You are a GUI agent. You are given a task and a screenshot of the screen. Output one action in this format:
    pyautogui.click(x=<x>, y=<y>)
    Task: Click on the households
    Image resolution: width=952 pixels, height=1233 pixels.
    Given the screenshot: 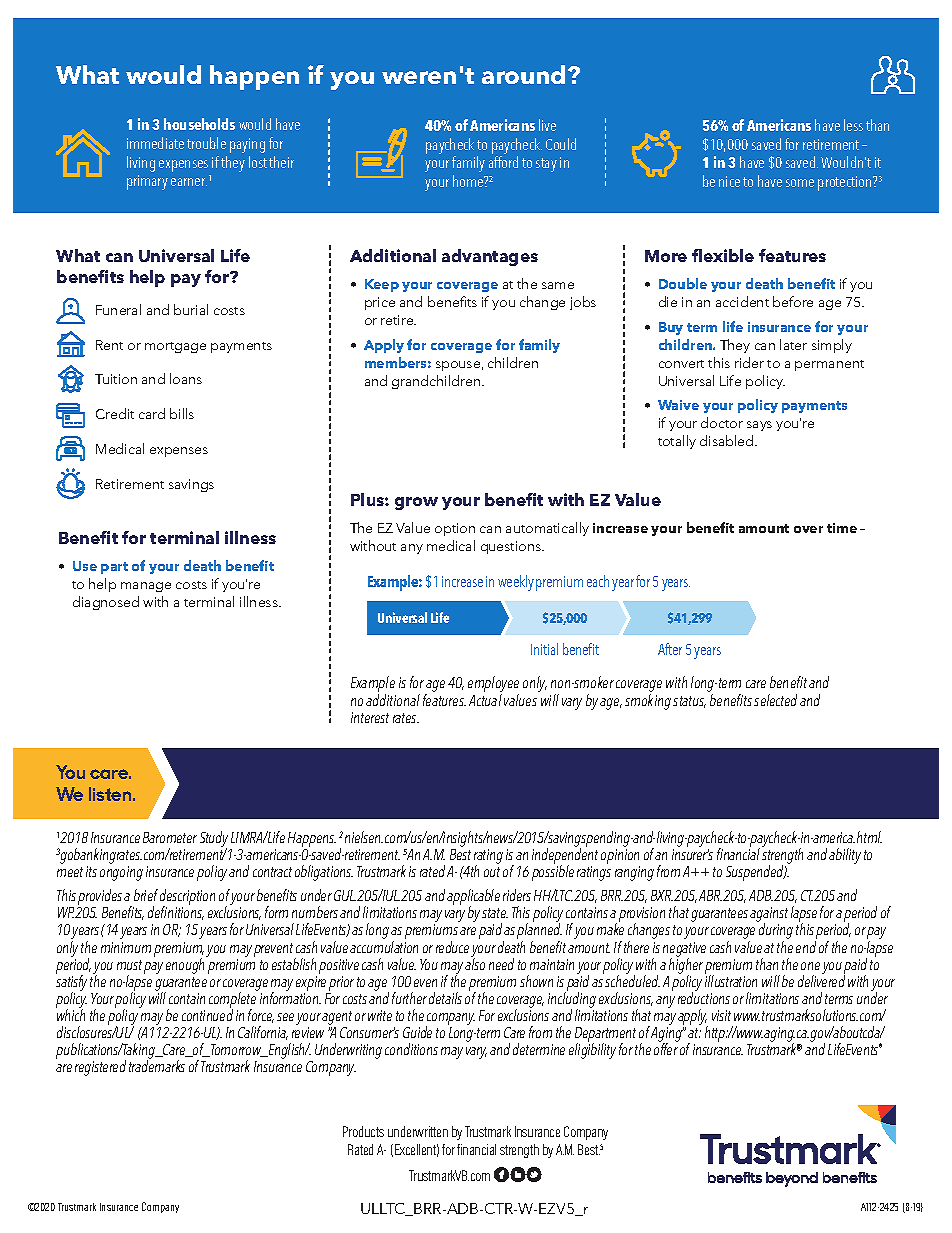 What is the action you would take?
    pyautogui.click(x=199, y=124)
